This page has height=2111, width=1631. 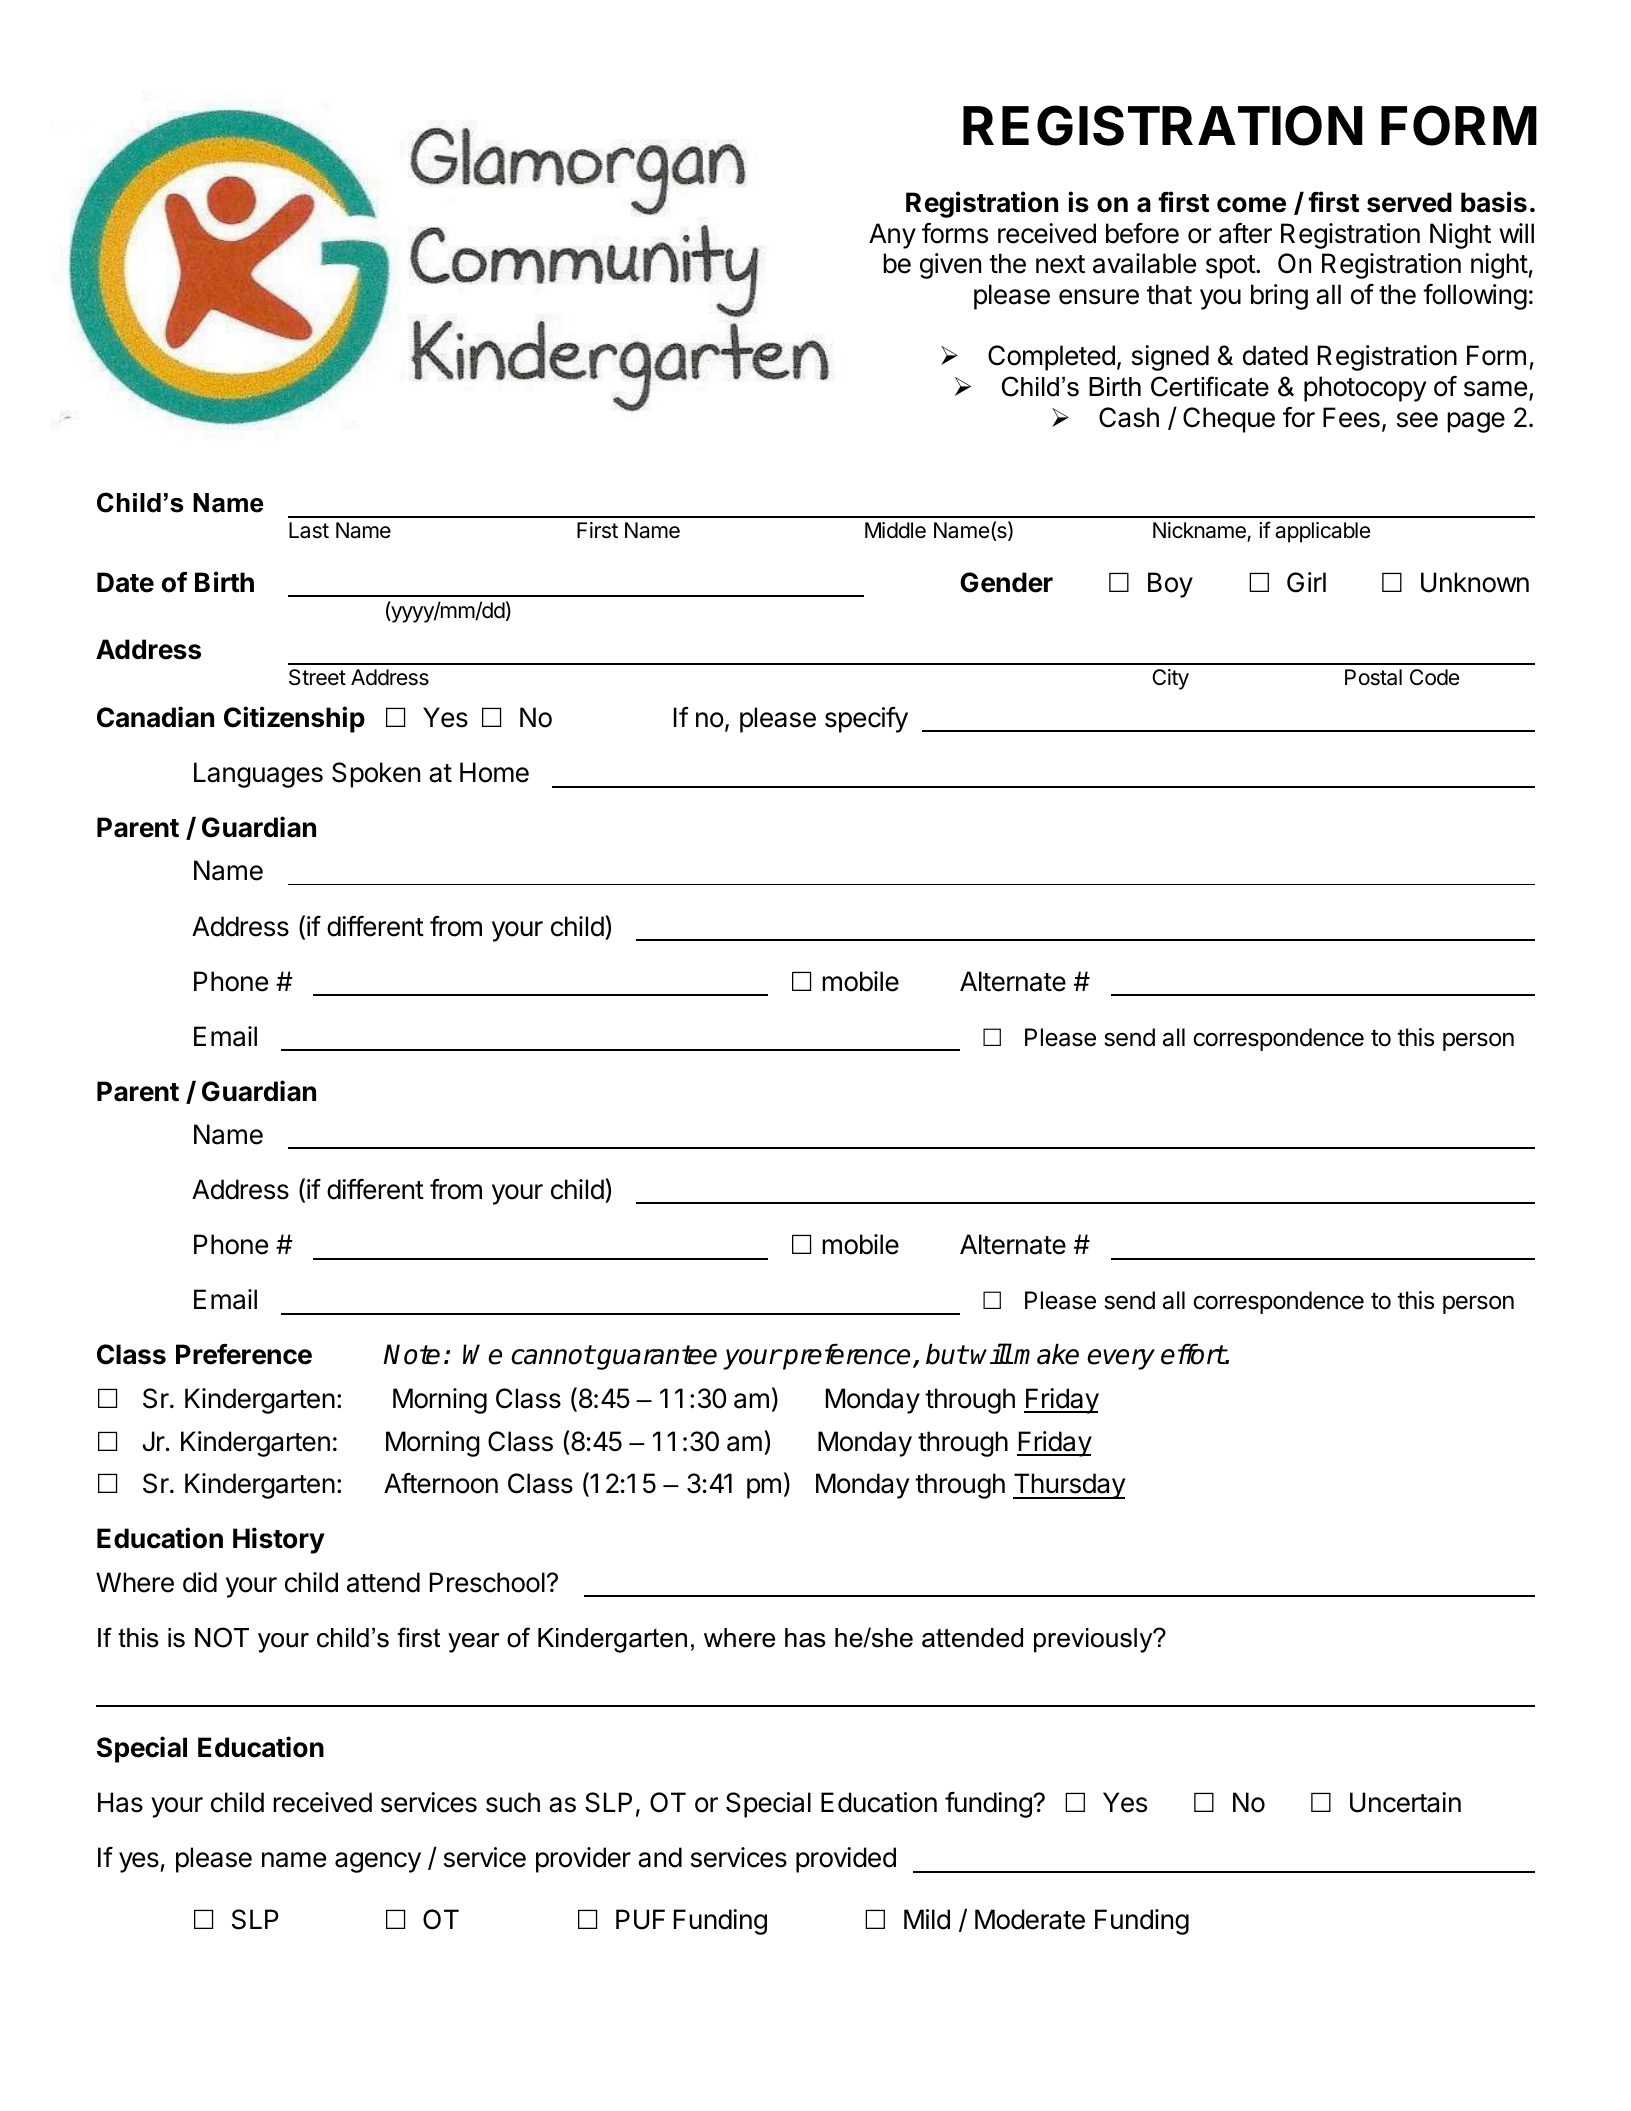 I want to click on every, so click(x=1121, y=1359).
